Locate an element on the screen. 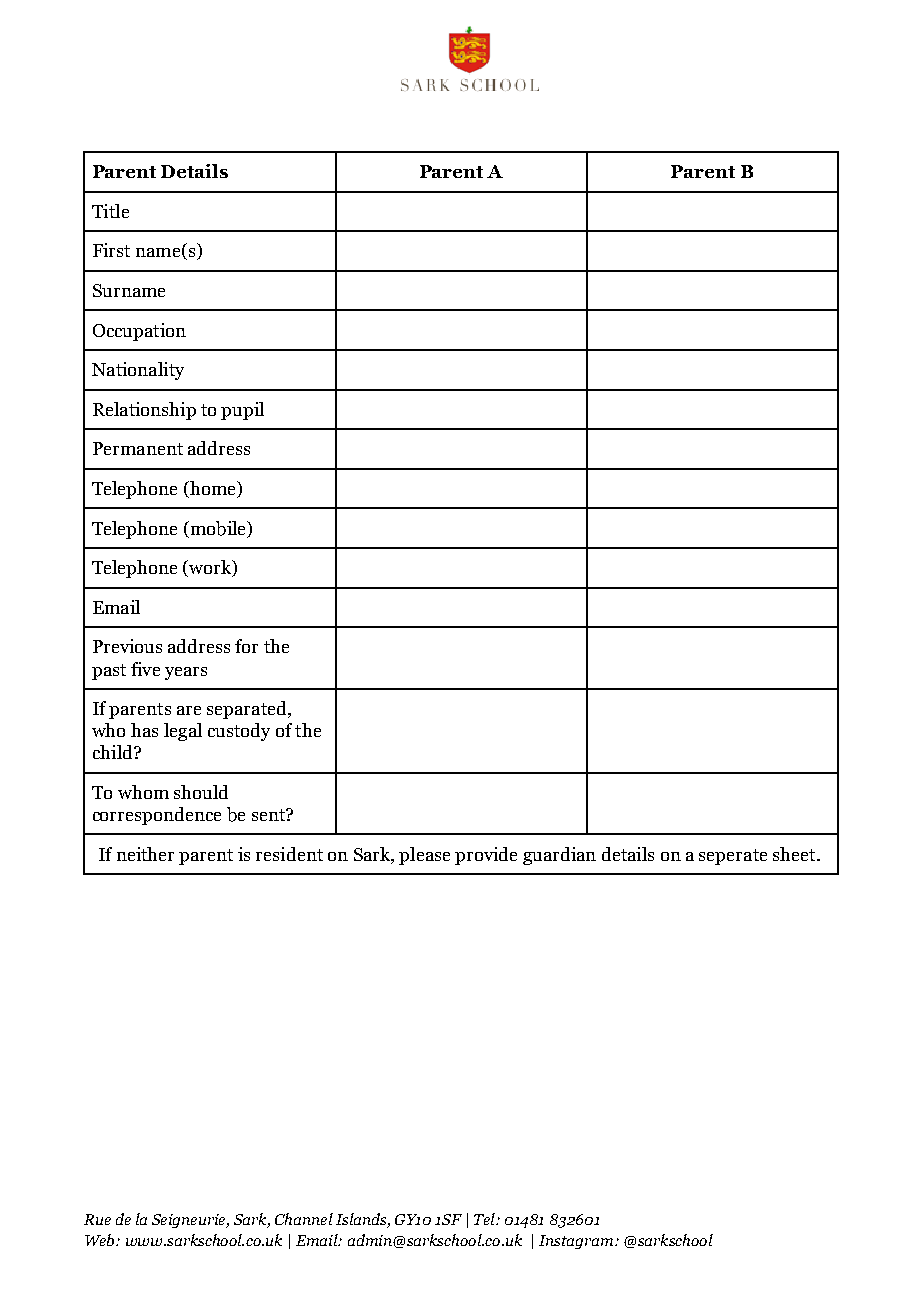 This screenshot has height=1308, width=924. seperate is located at coordinates (733, 857).
